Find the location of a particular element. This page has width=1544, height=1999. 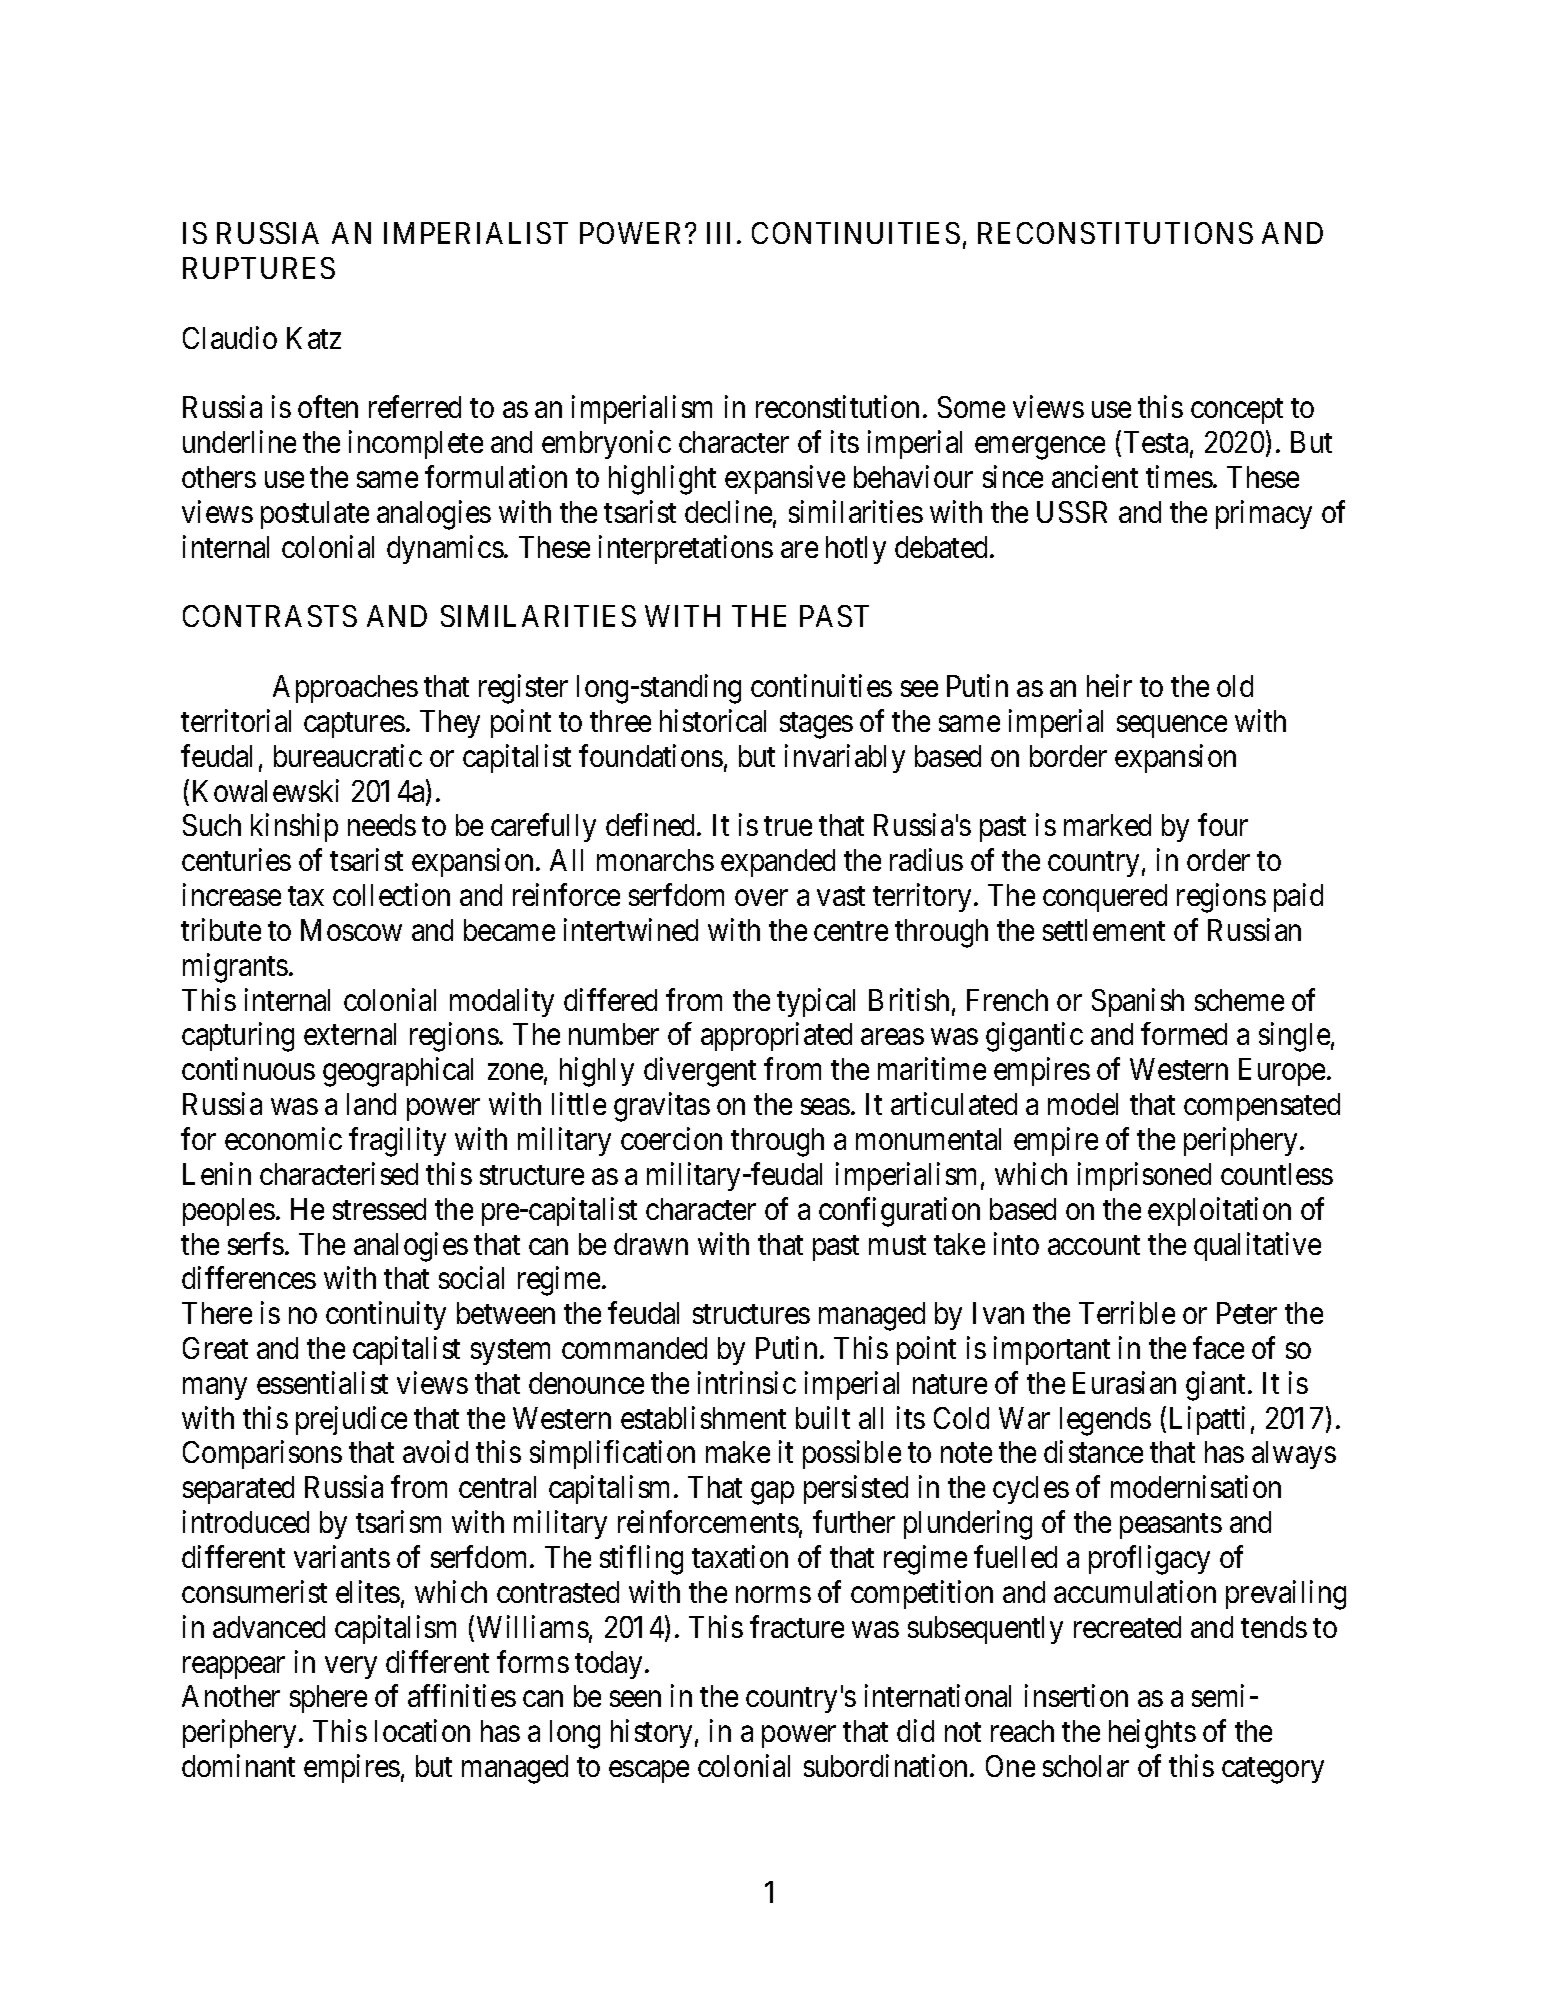

appropriated is located at coordinates (776, 1037).
